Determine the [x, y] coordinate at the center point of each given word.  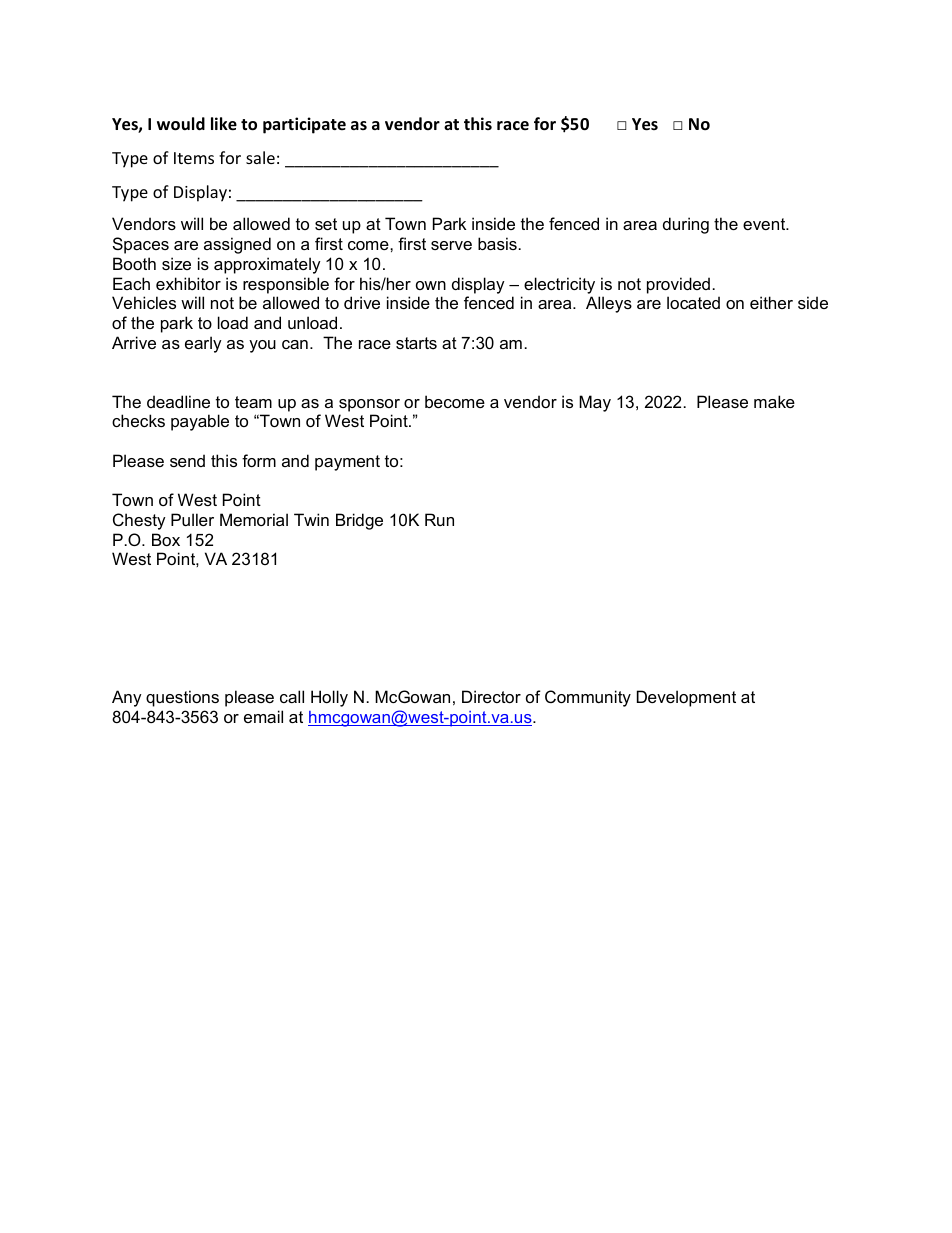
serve [451, 245]
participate [304, 125]
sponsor [369, 405]
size [176, 263]
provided [678, 285]
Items [194, 158]
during [686, 225]
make [774, 401]
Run [439, 519]
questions [182, 698]
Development [686, 698]
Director [491, 696]
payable [200, 422]
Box [166, 539]
